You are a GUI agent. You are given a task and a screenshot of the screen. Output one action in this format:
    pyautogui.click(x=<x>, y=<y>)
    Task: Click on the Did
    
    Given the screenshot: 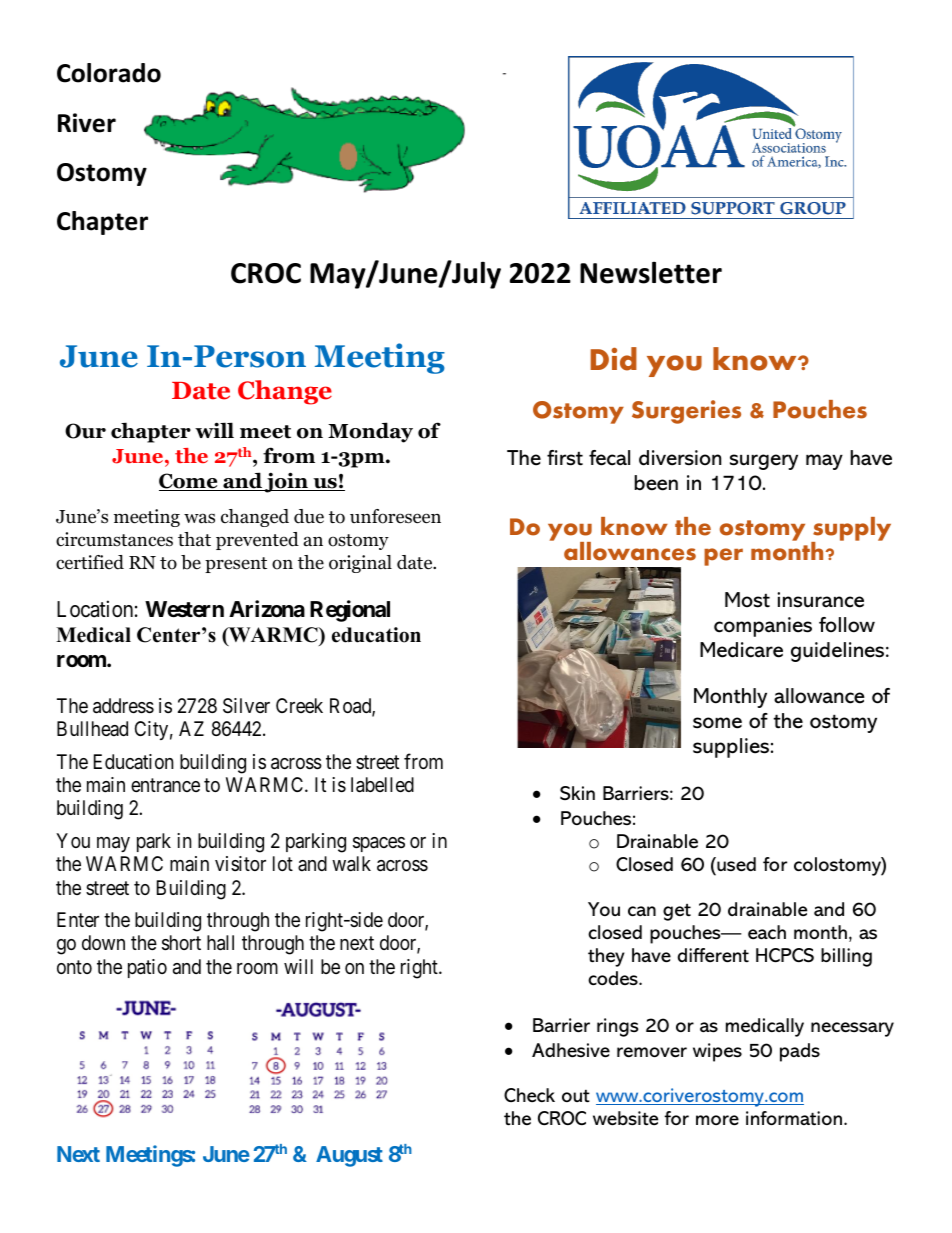 What is the action you would take?
    pyautogui.click(x=613, y=359)
